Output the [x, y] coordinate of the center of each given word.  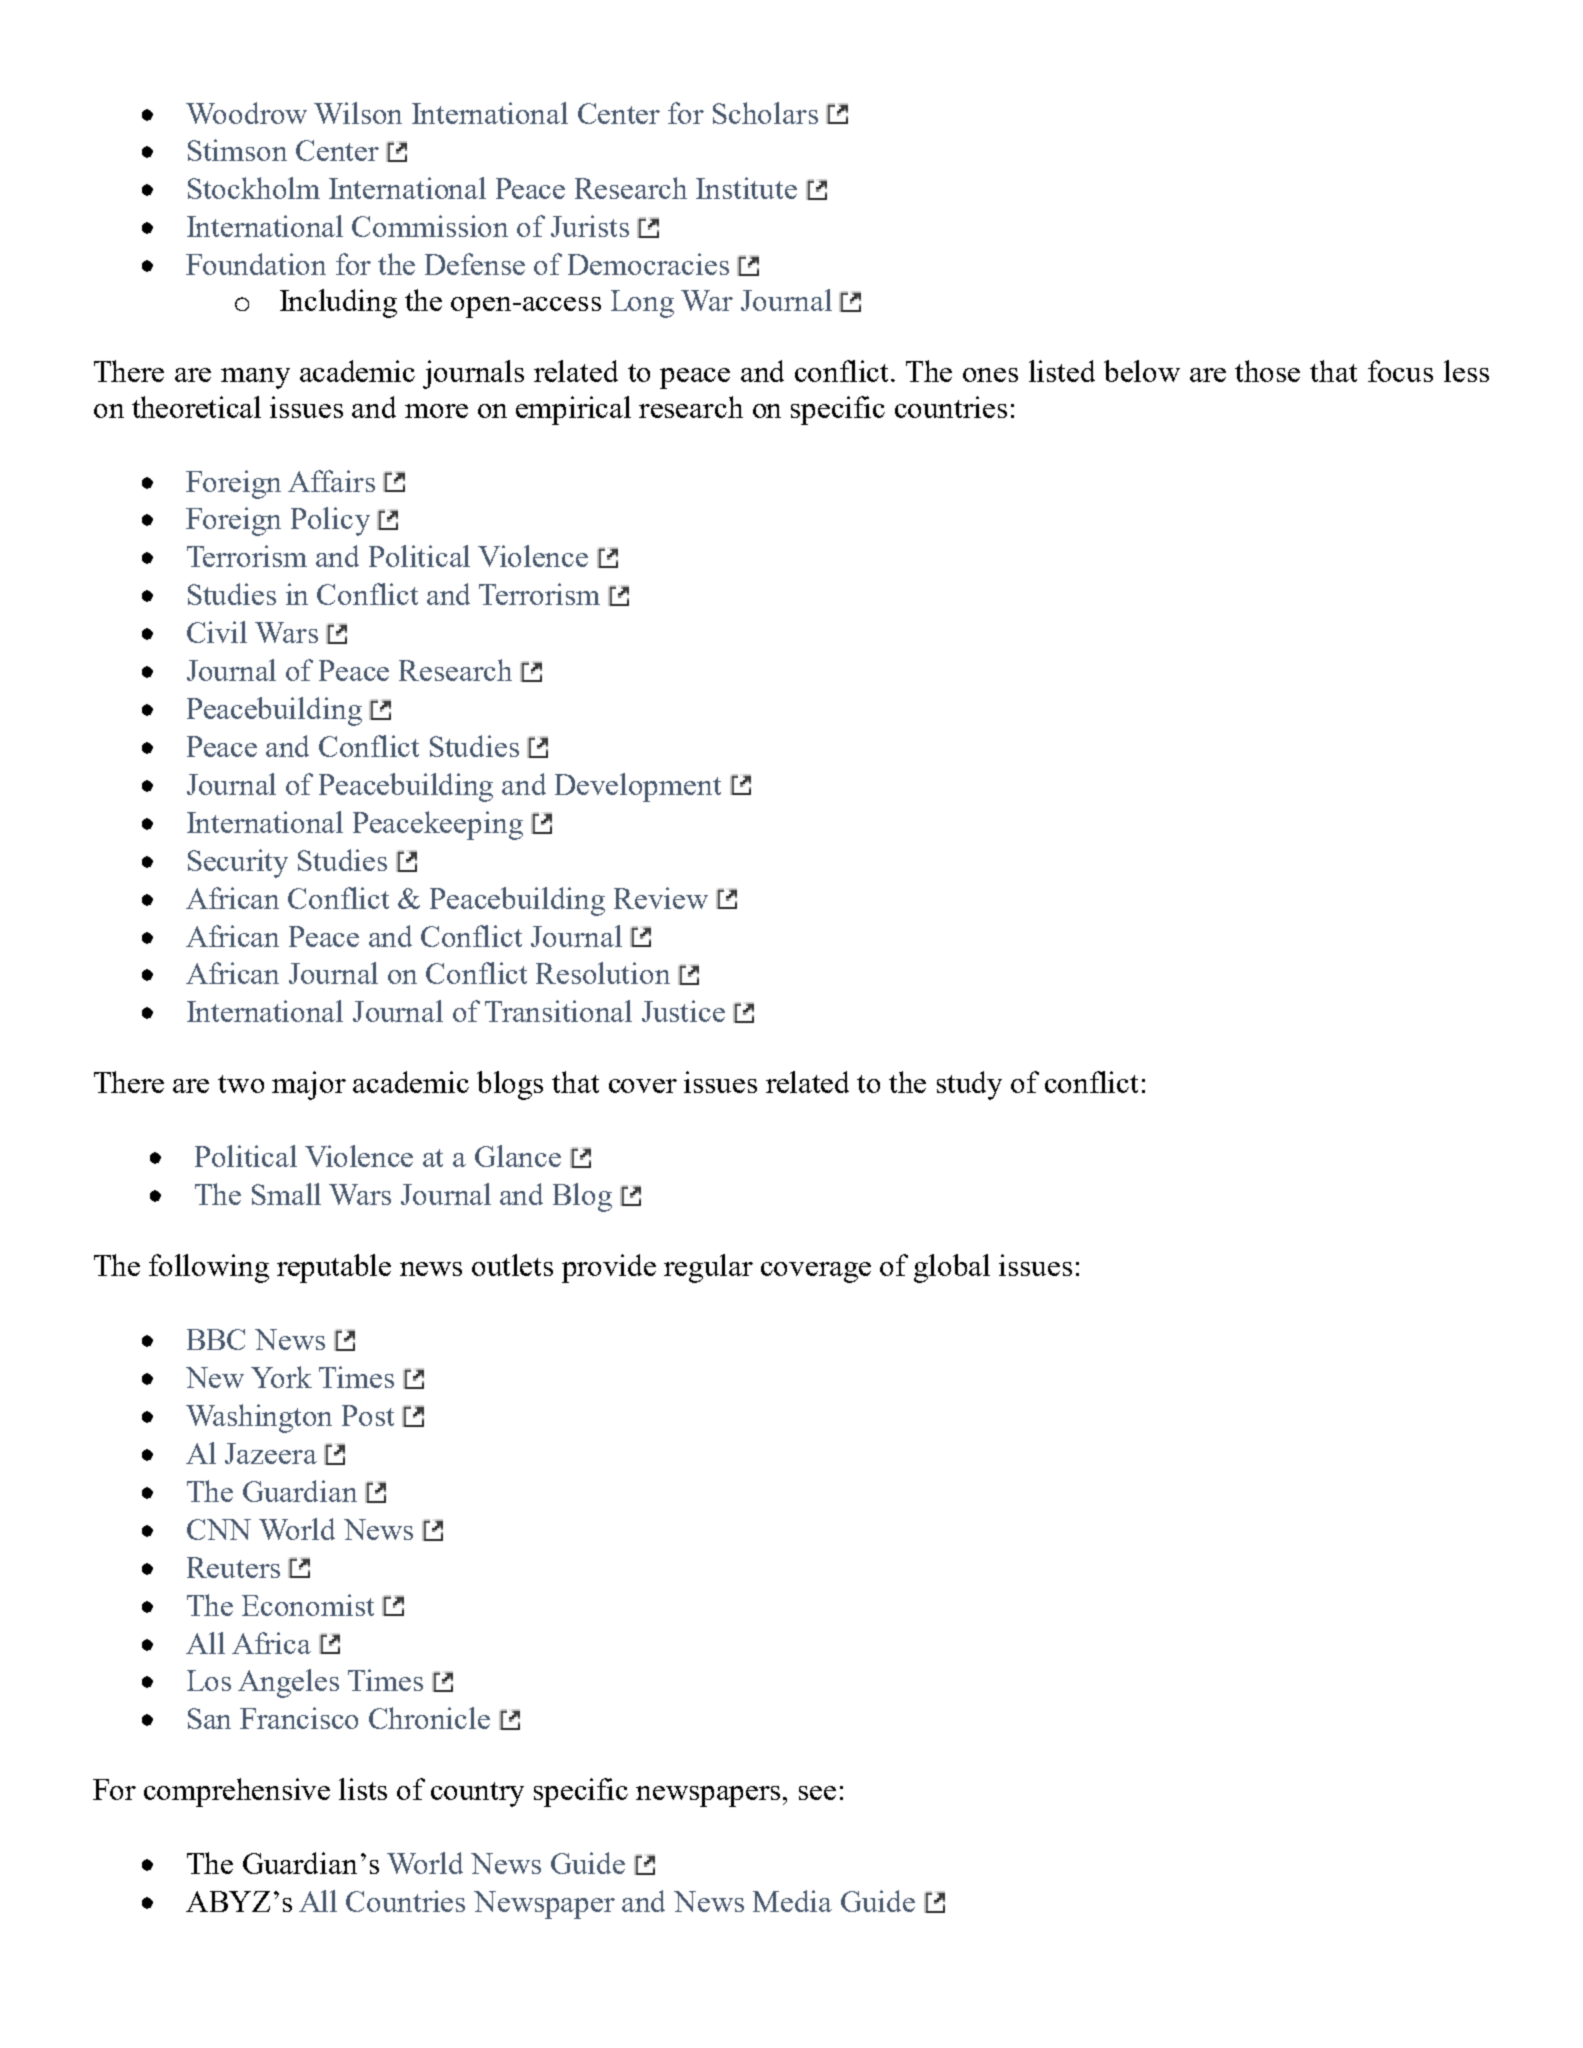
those [1267, 371]
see [817, 1793]
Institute [746, 188]
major [309, 1085]
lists [363, 1789]
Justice [683, 1011]
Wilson [358, 113]
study [969, 1085]
